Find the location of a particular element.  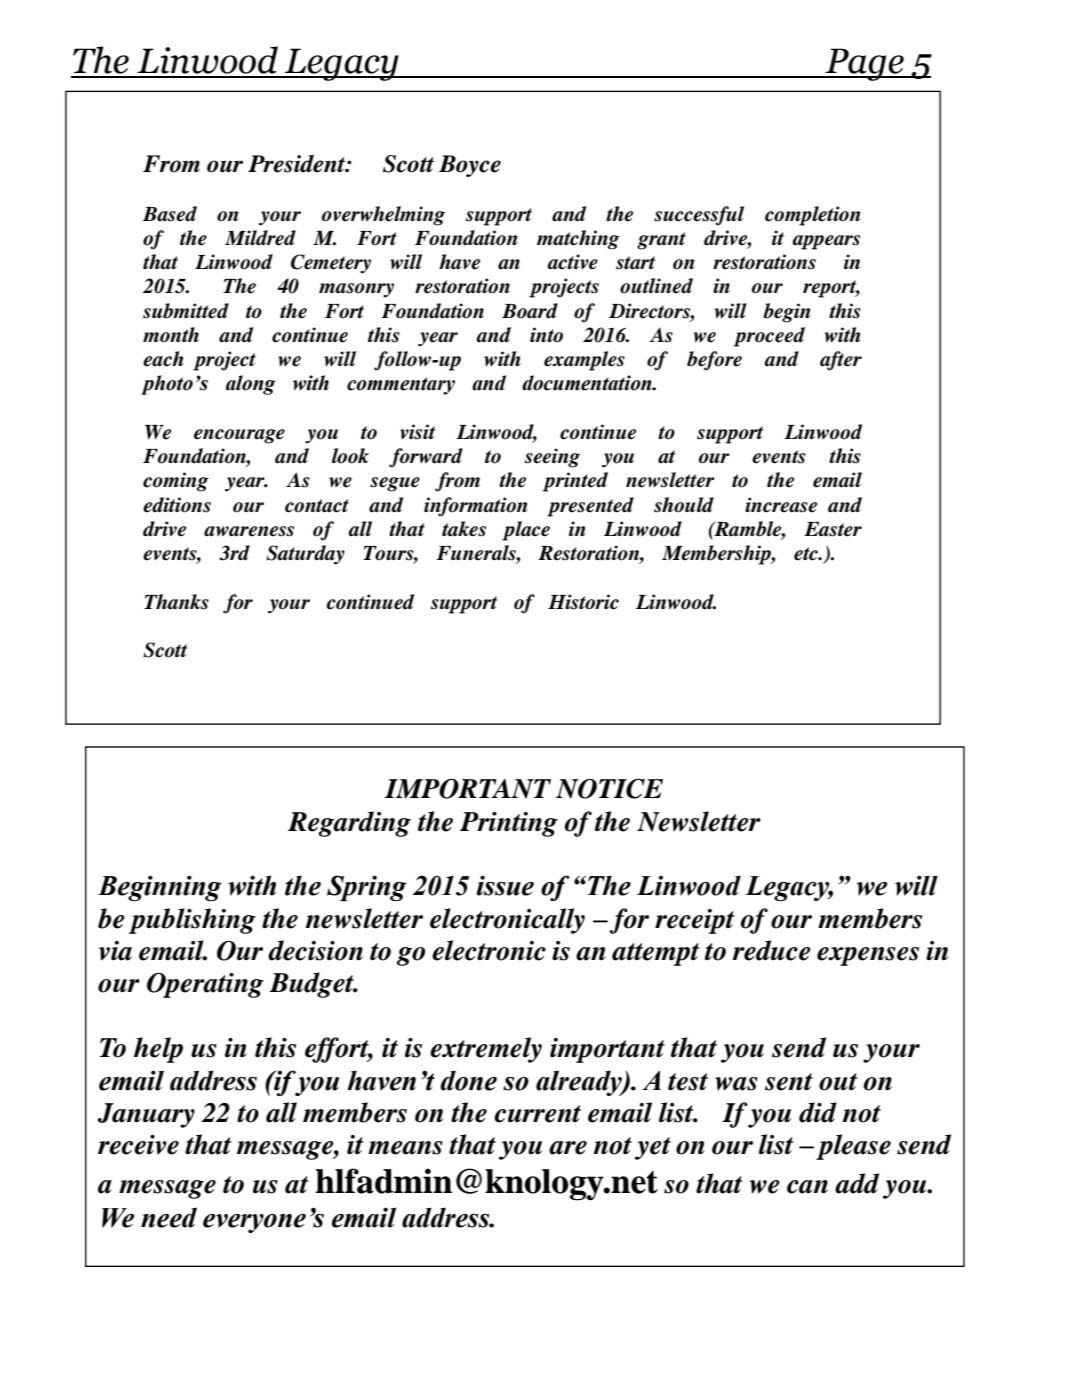

receipt is located at coordinates (694, 921).
